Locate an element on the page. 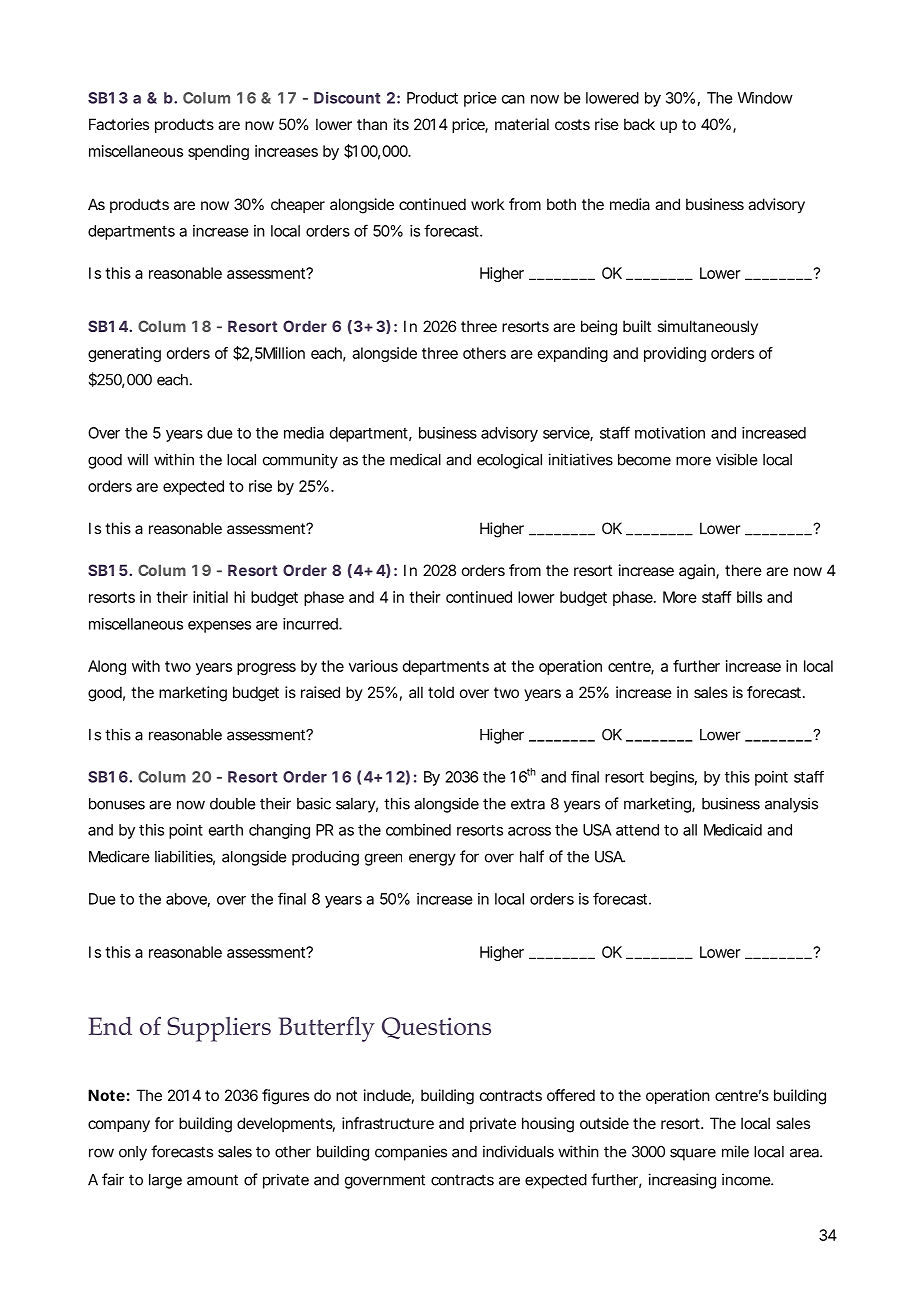  companies is located at coordinates (411, 1153).
